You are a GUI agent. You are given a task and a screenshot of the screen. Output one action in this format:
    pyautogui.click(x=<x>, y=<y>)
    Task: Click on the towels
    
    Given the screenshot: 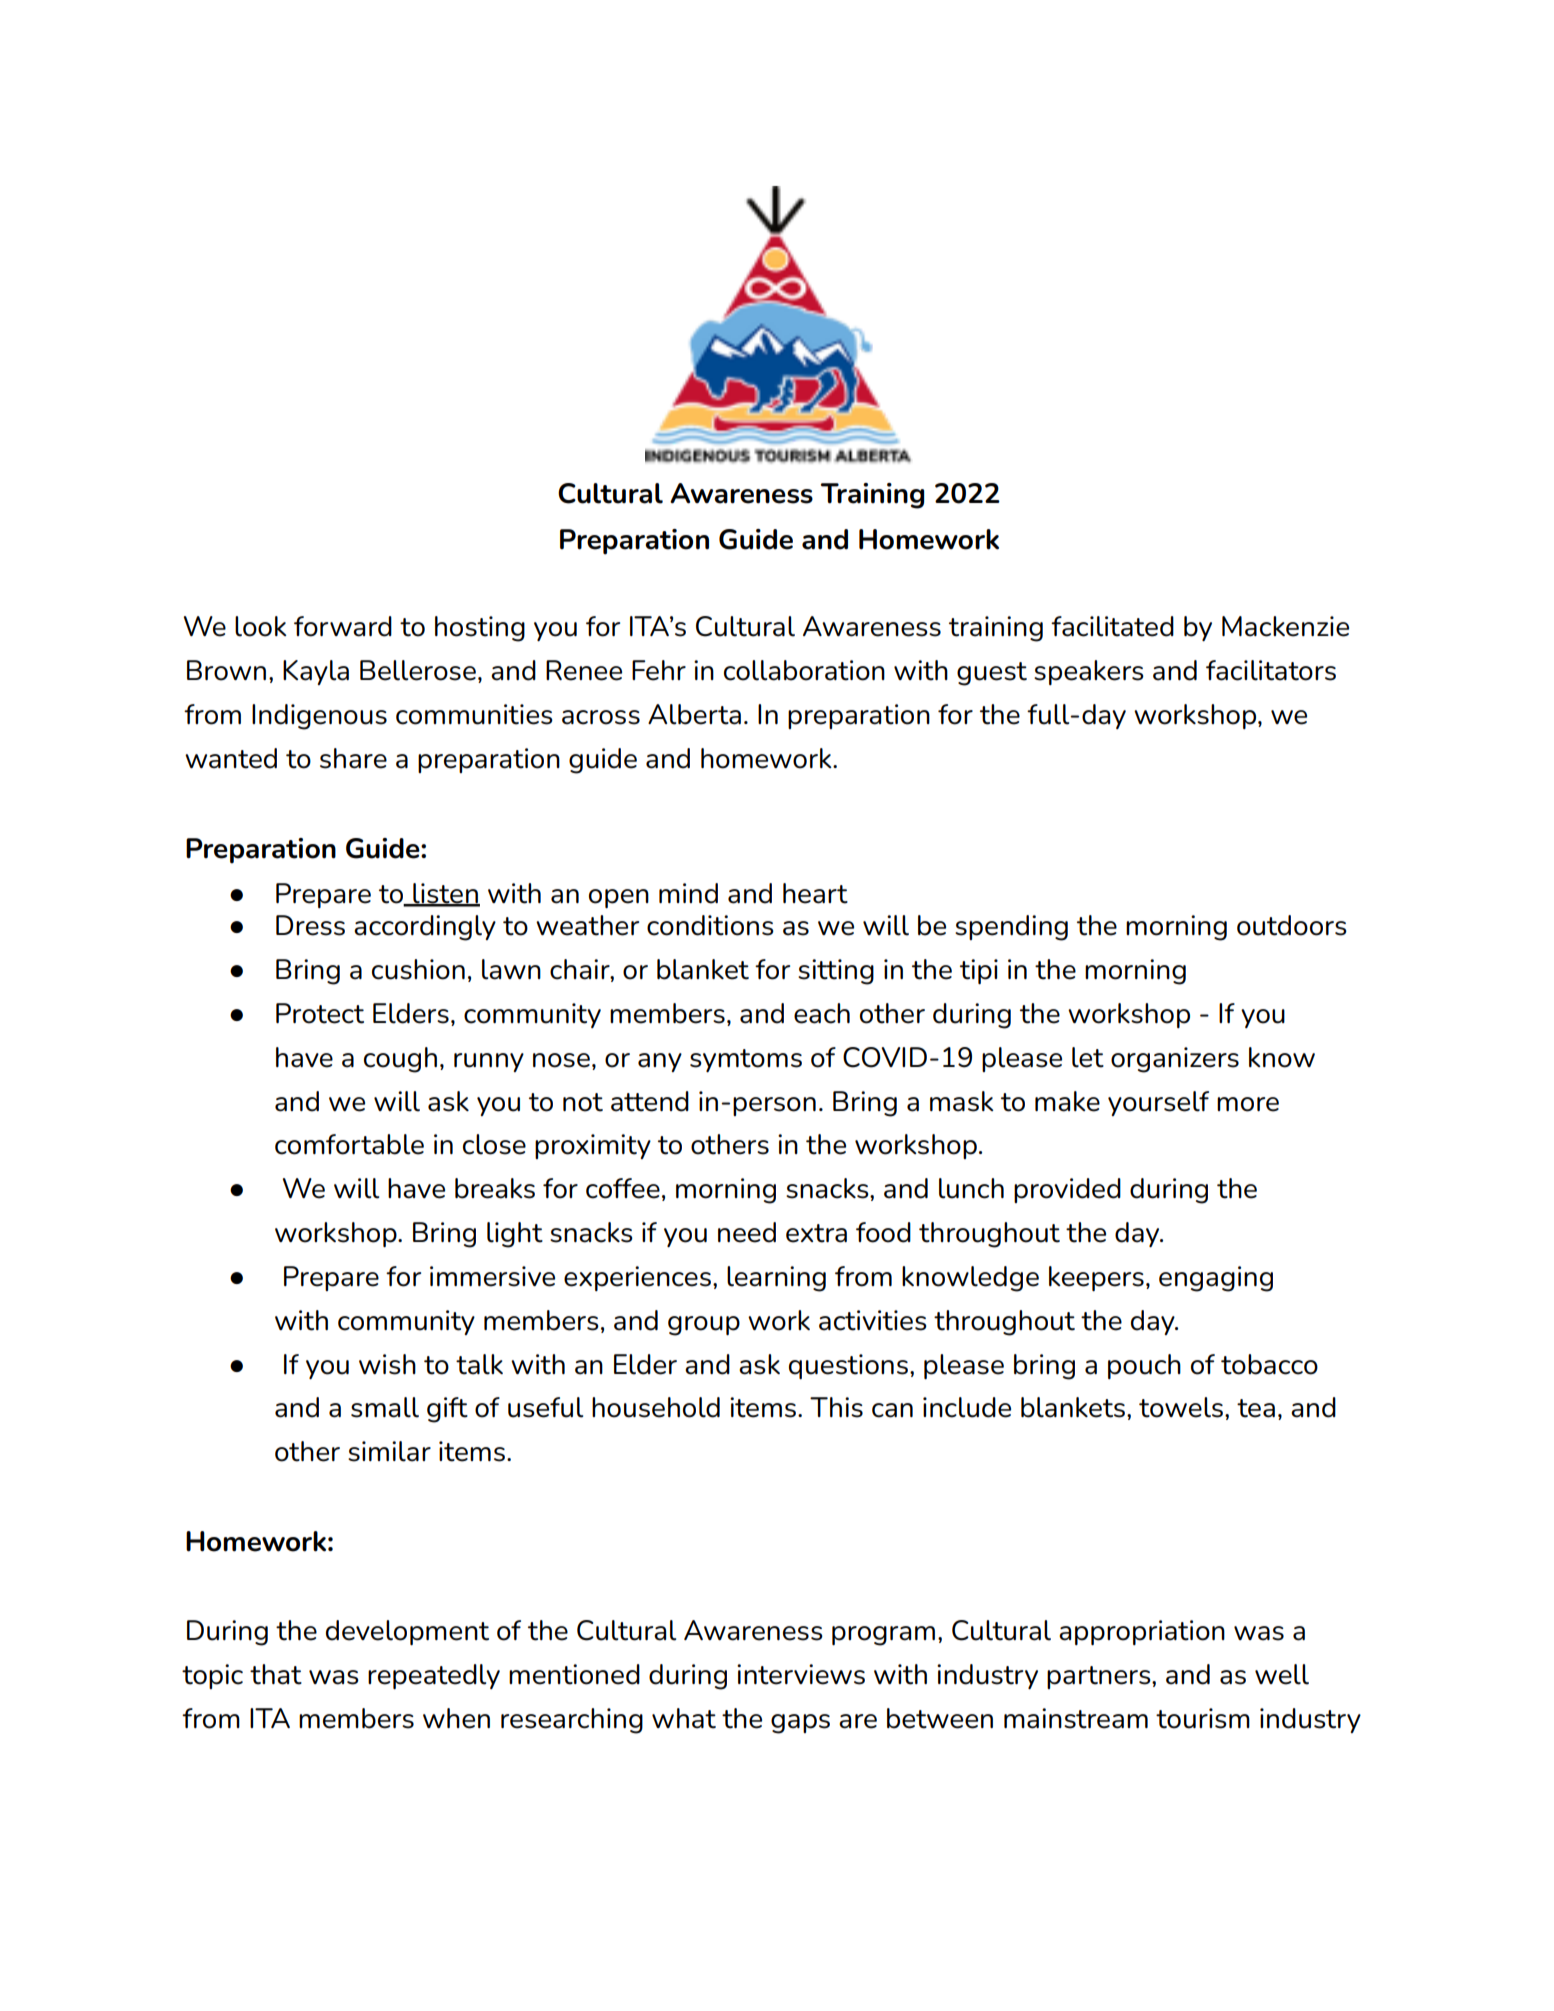 What is the action you would take?
    pyautogui.click(x=1181, y=1407)
